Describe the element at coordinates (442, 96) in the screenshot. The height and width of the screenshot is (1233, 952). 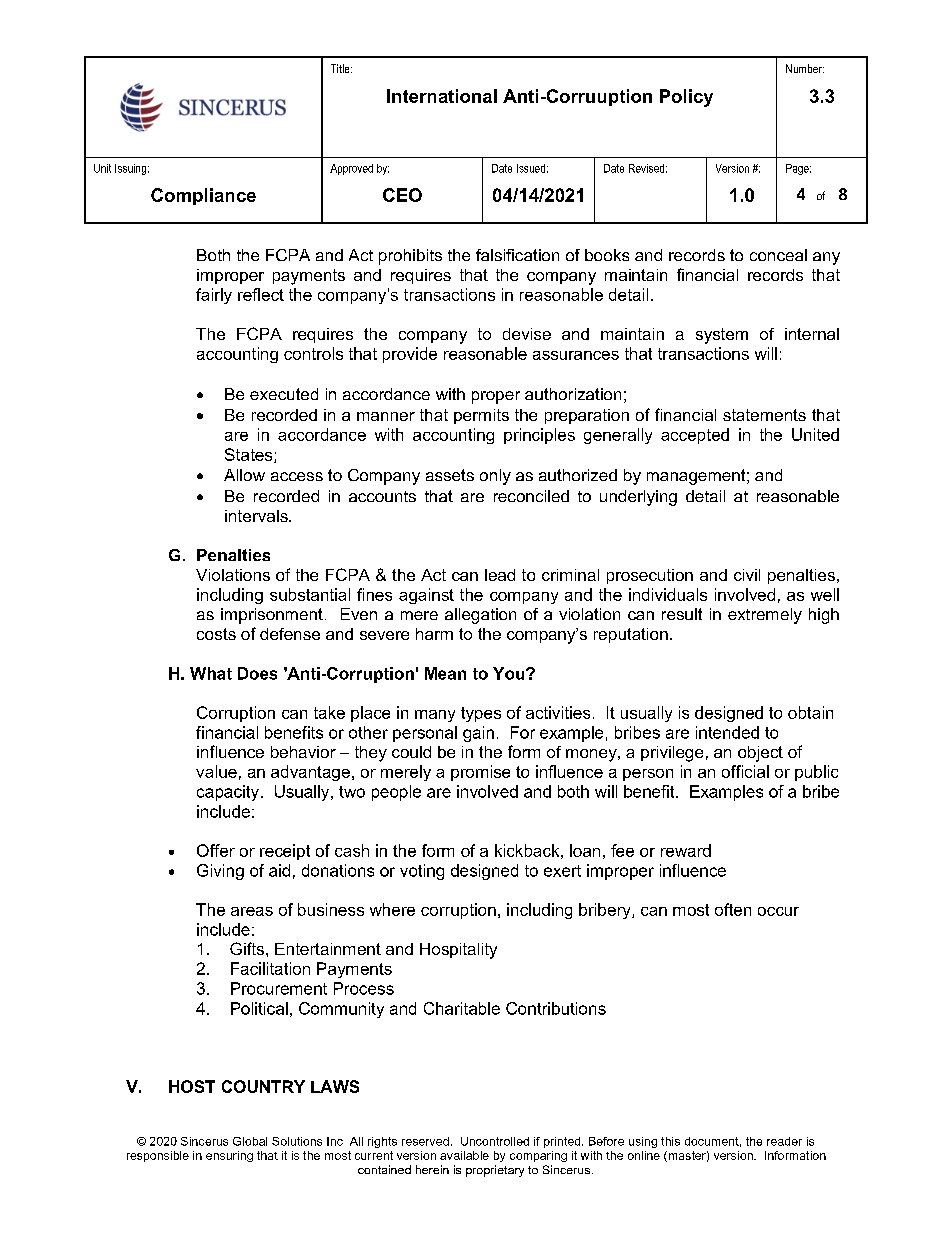
I see `International` at that location.
